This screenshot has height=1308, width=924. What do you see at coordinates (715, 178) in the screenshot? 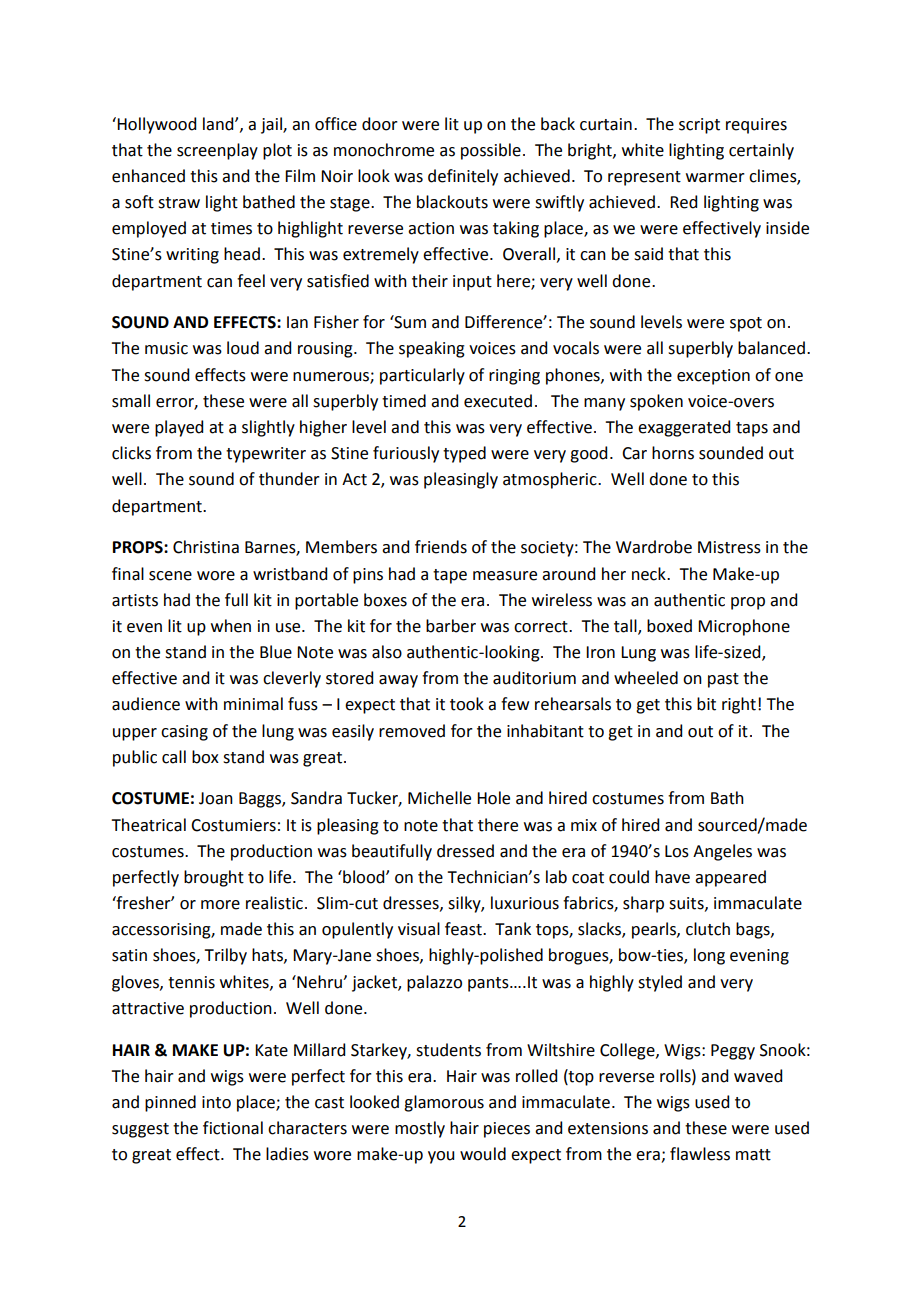
I see `warmer` at bounding box center [715, 178].
